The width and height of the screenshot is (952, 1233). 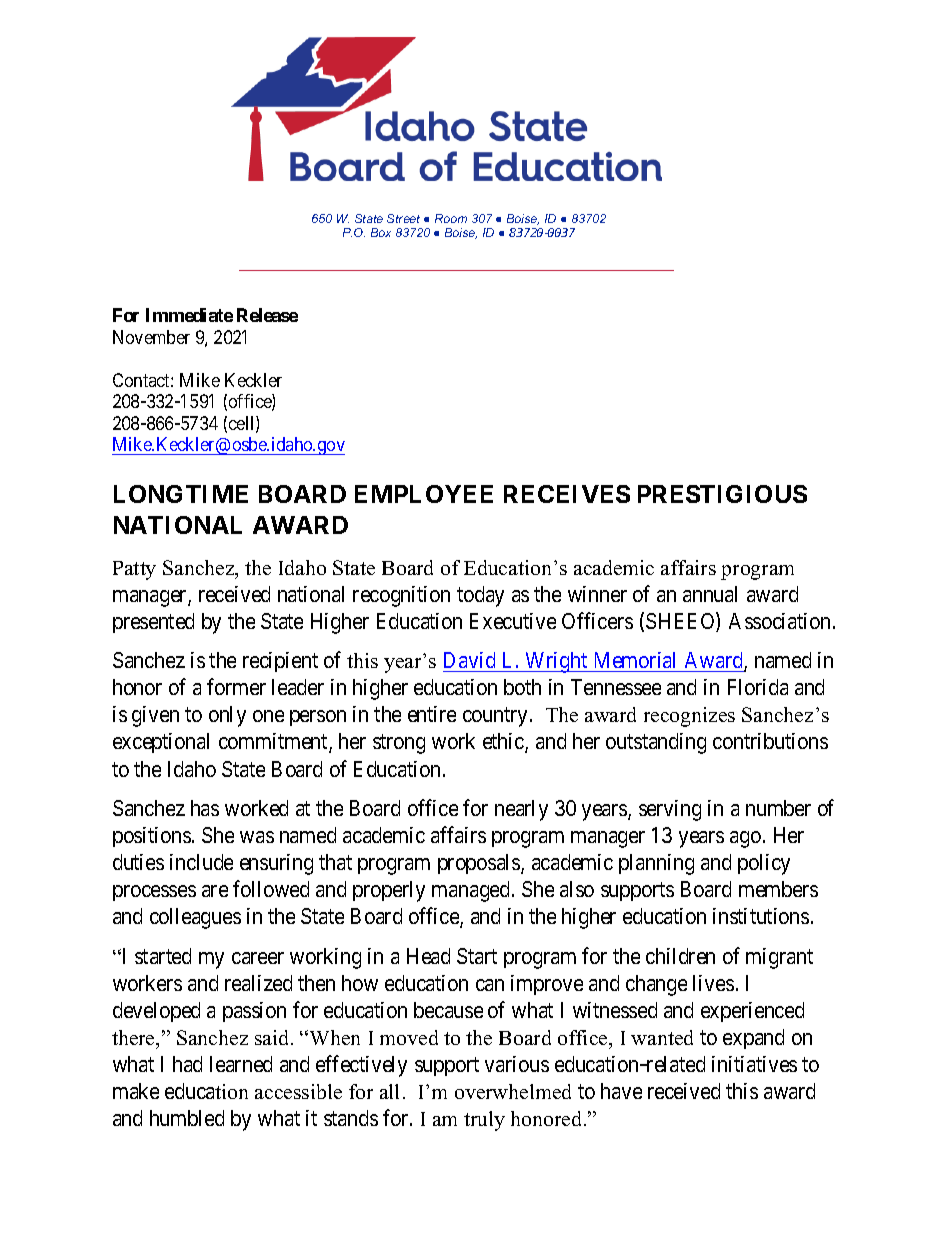 I want to click on David, so click(x=470, y=662).
